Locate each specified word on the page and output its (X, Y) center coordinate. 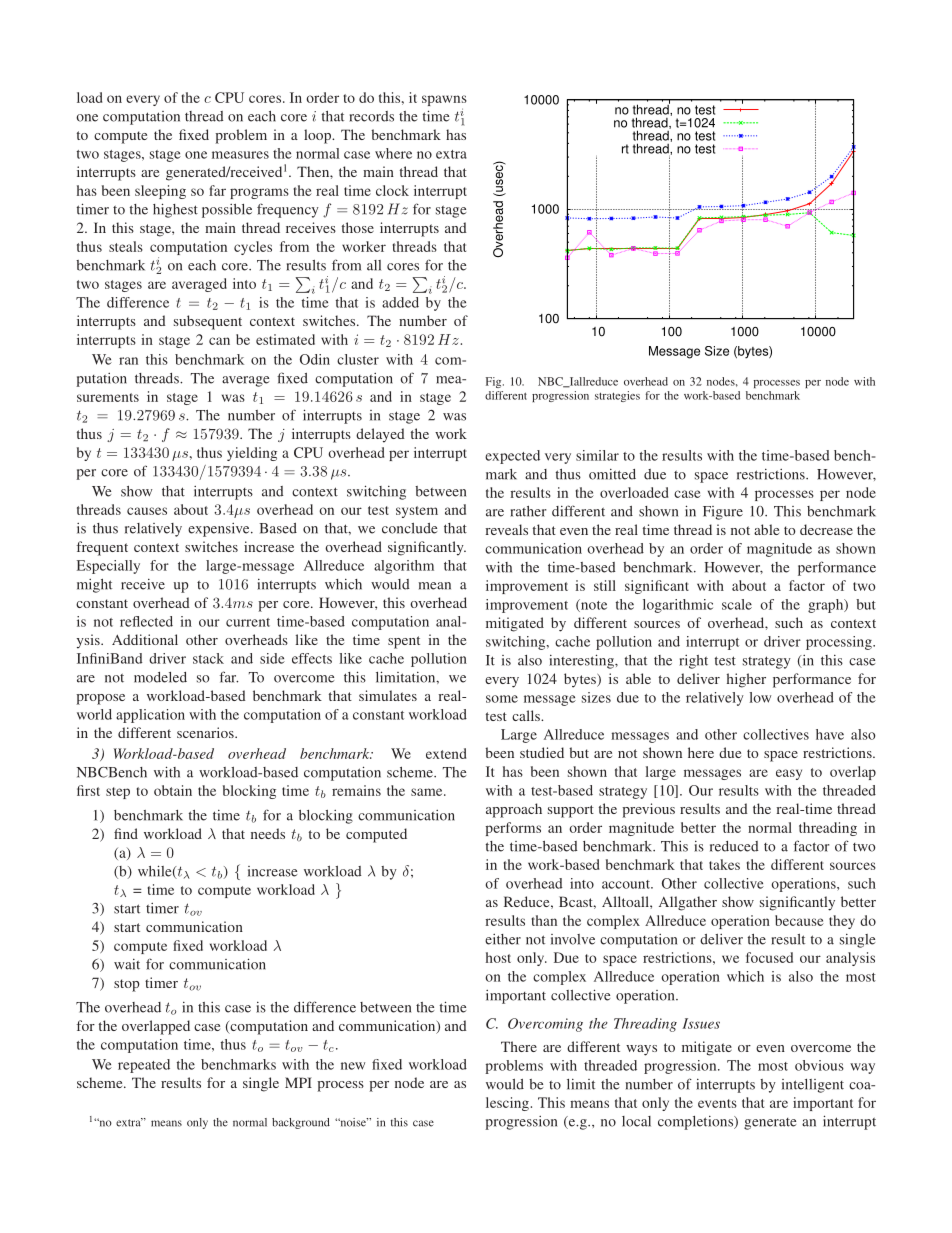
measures (240, 155)
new (353, 1066)
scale (737, 604)
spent (404, 642)
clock (392, 190)
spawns (444, 102)
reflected (146, 621)
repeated (144, 1066)
